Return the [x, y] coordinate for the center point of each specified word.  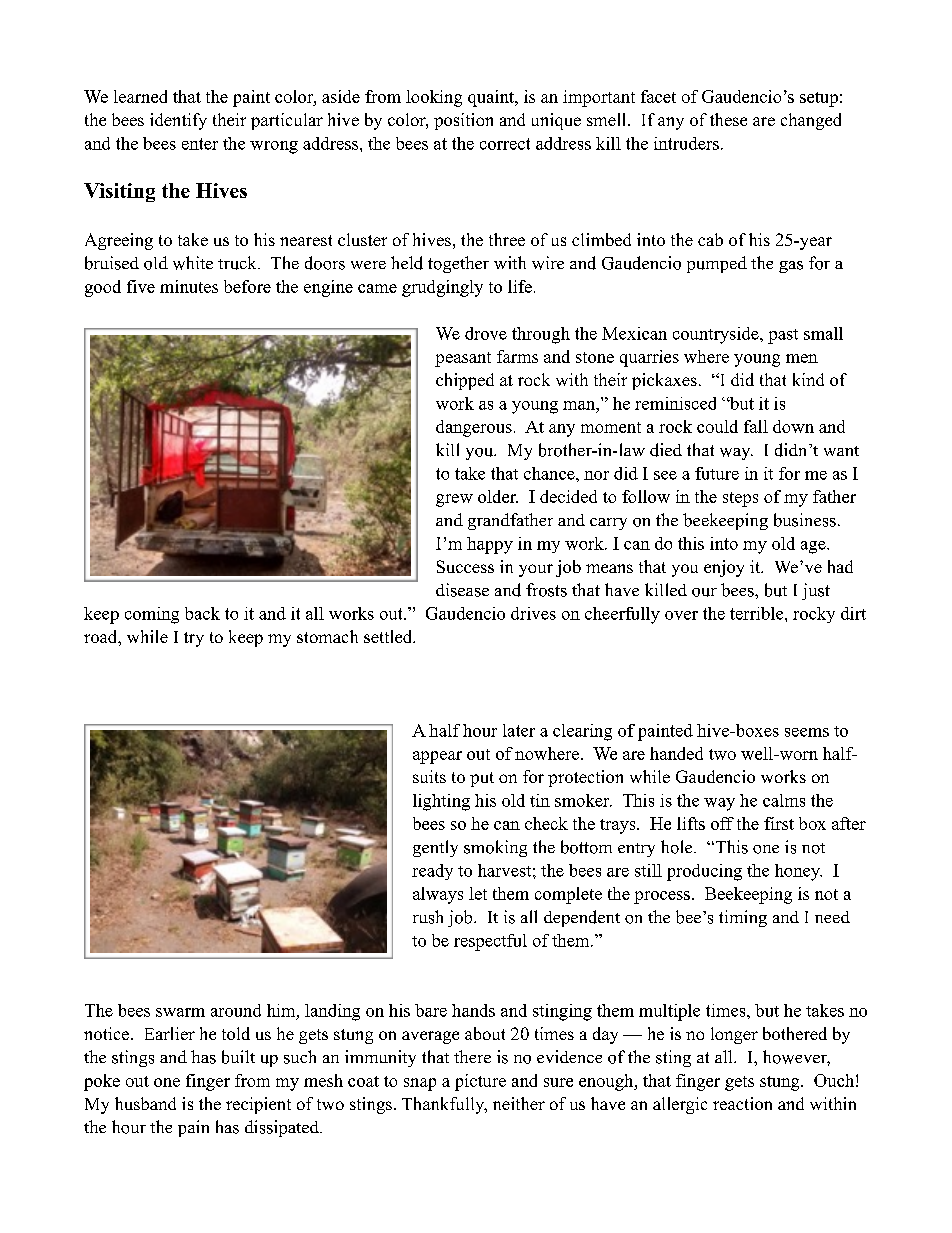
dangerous [474, 428]
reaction [742, 1103]
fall [756, 426]
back [202, 613]
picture [480, 1082]
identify [178, 121]
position [463, 121]
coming [152, 615]
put [482, 779]
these [728, 119]
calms [784, 800]
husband [145, 1103]
